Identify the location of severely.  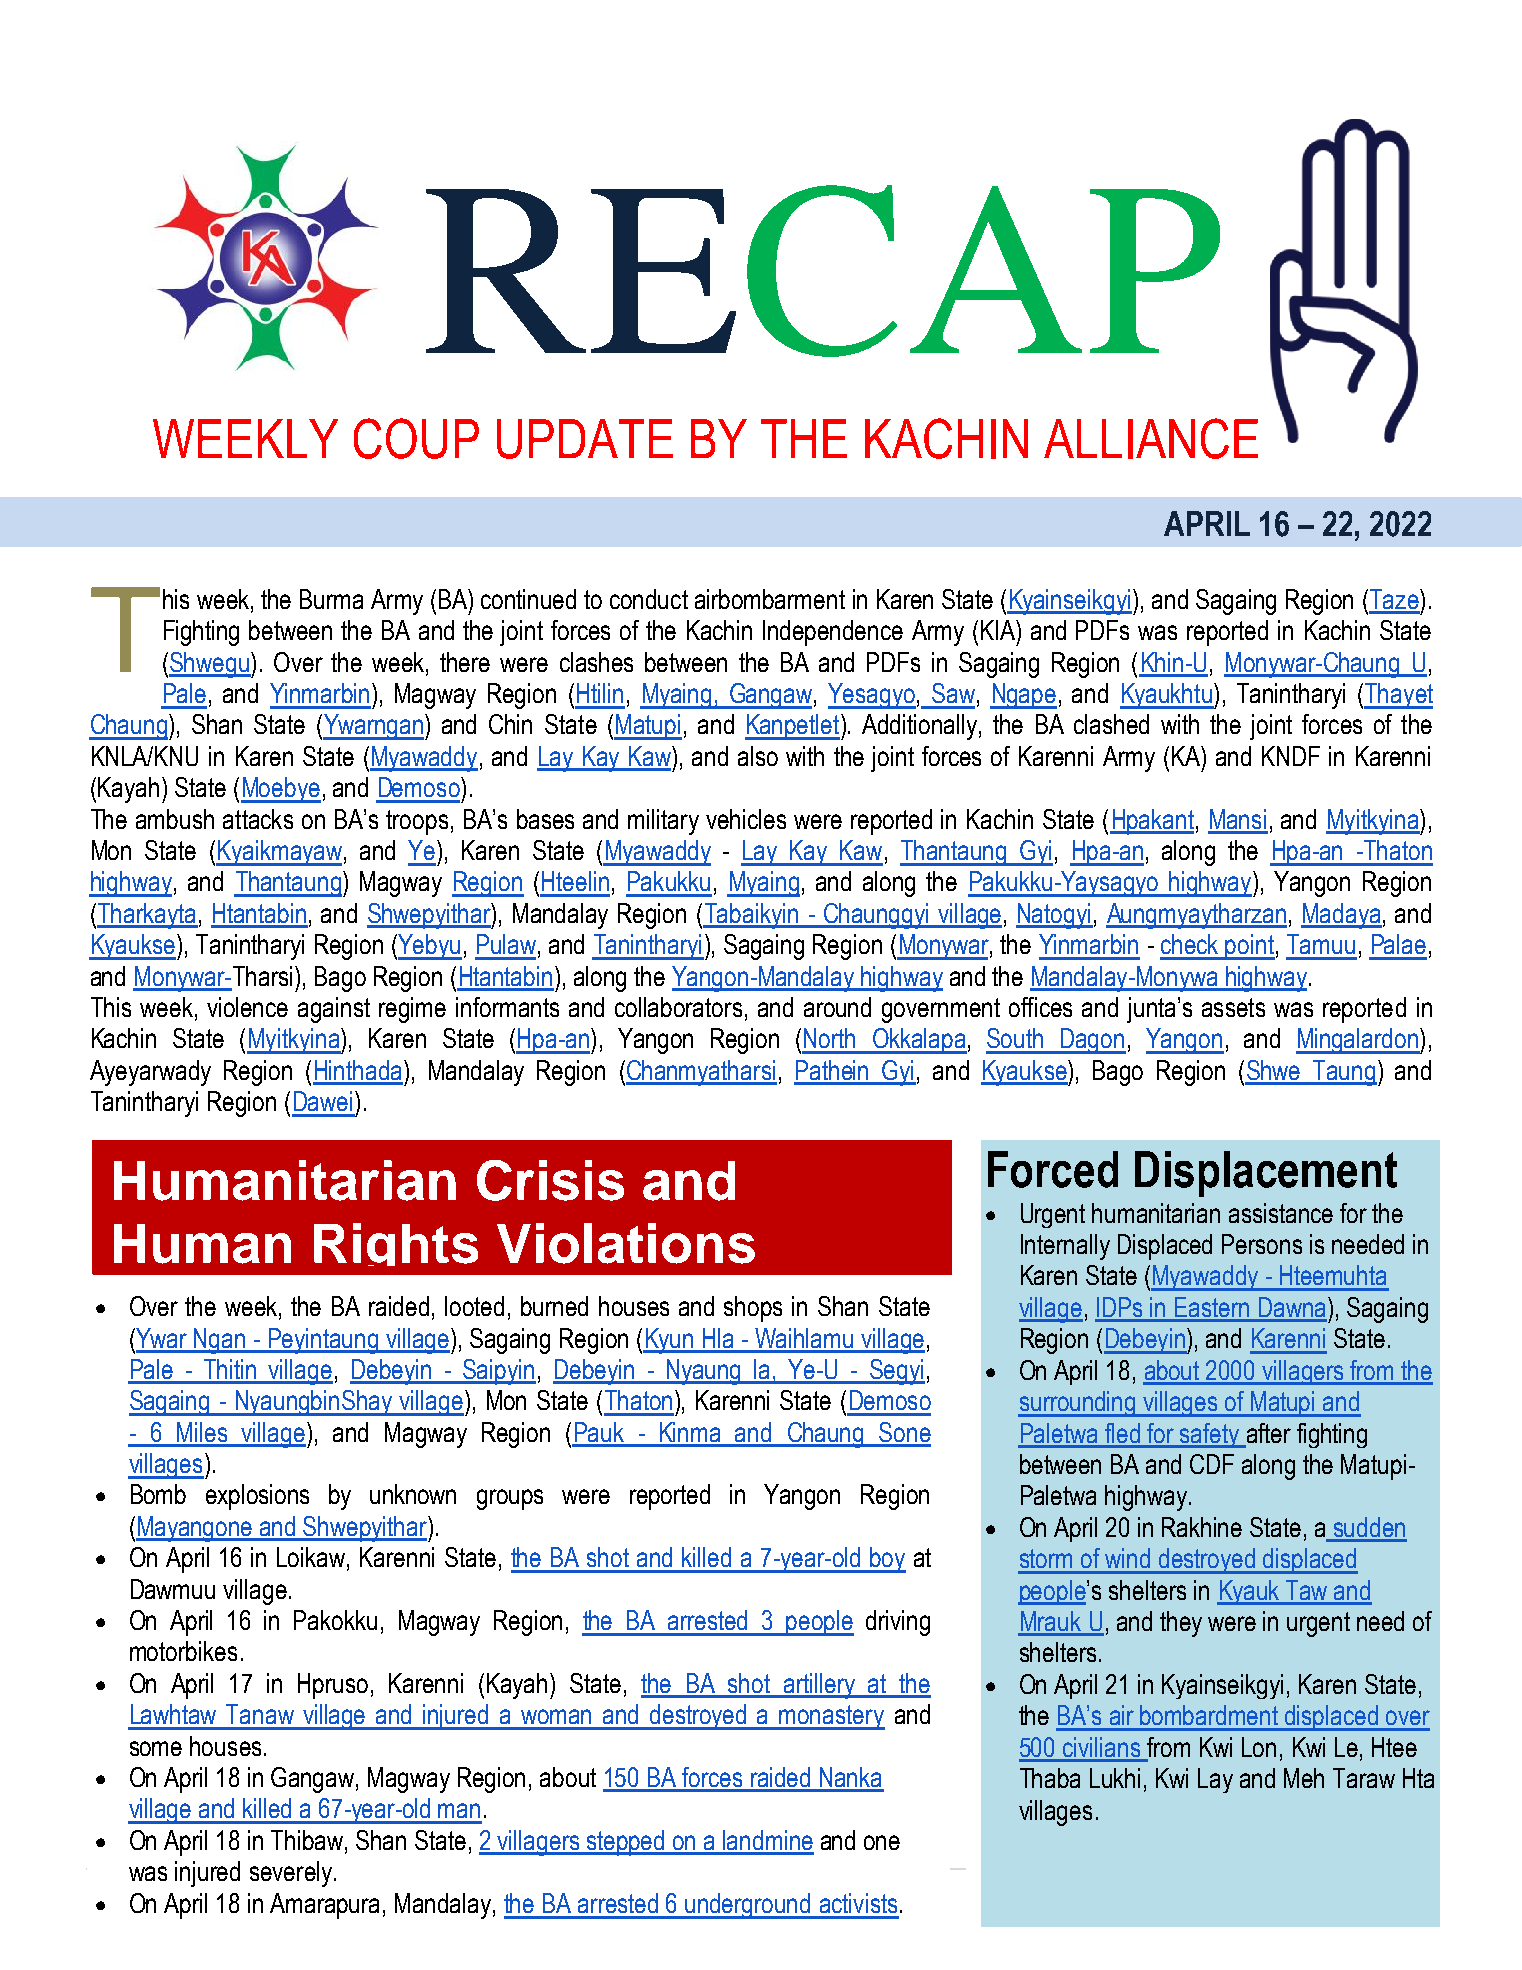
(291, 1874).
